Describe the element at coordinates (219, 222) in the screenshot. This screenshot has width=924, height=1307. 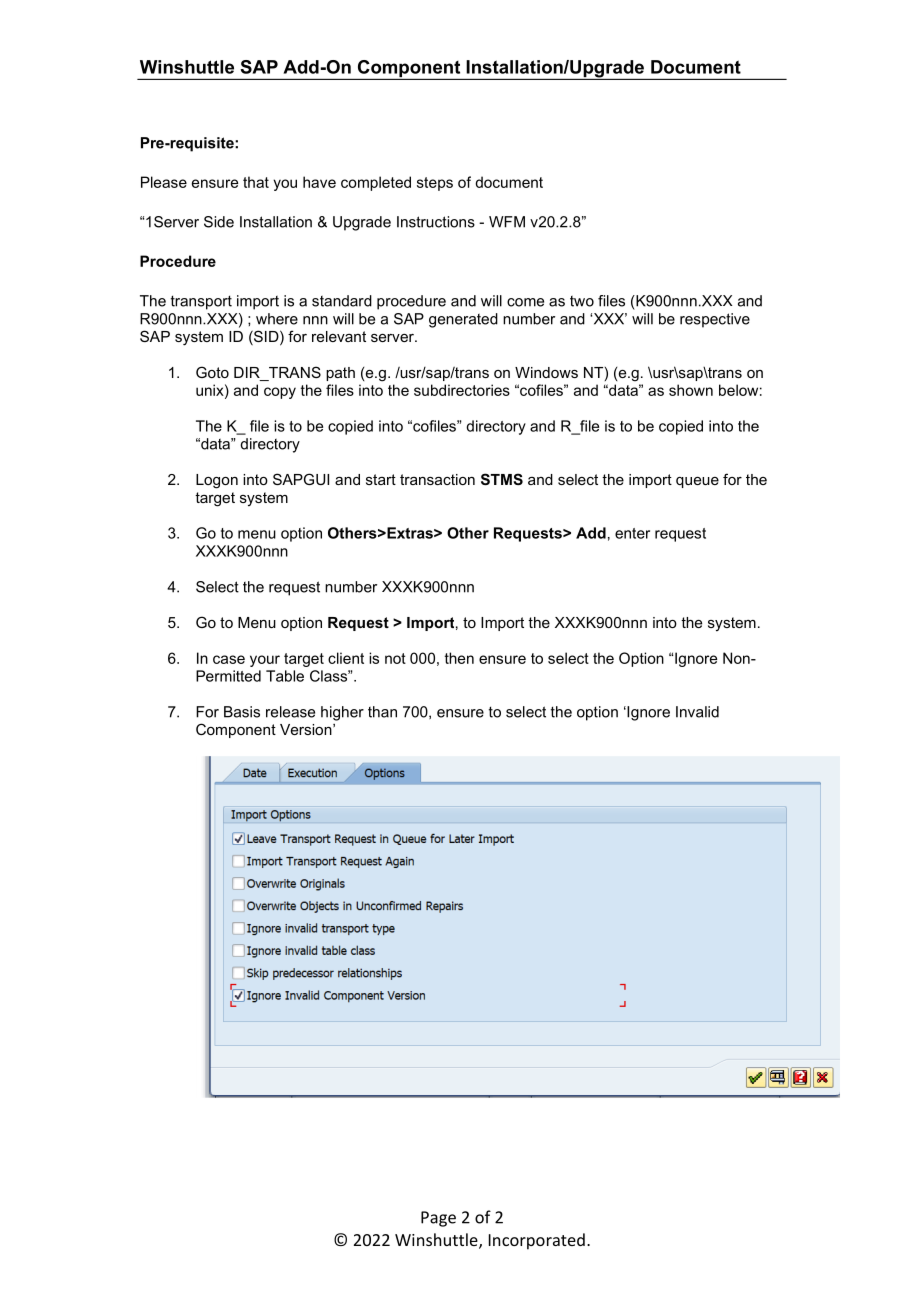
I see `Side` at that location.
